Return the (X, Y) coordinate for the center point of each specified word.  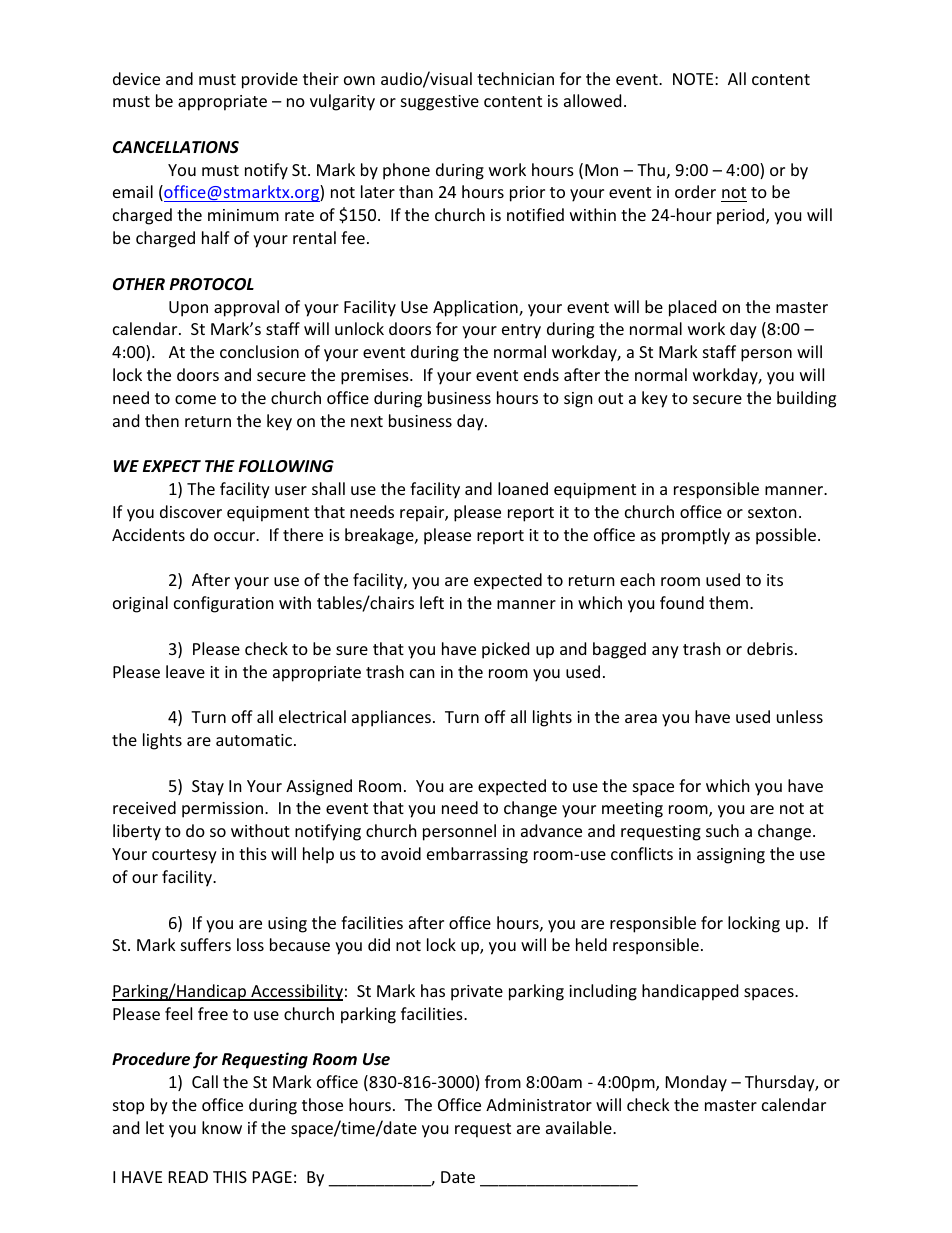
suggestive (440, 103)
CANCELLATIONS (176, 147)
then (162, 420)
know (222, 1127)
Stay (208, 788)
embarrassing (477, 855)
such (722, 830)
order (695, 191)
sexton (772, 512)
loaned (523, 488)
